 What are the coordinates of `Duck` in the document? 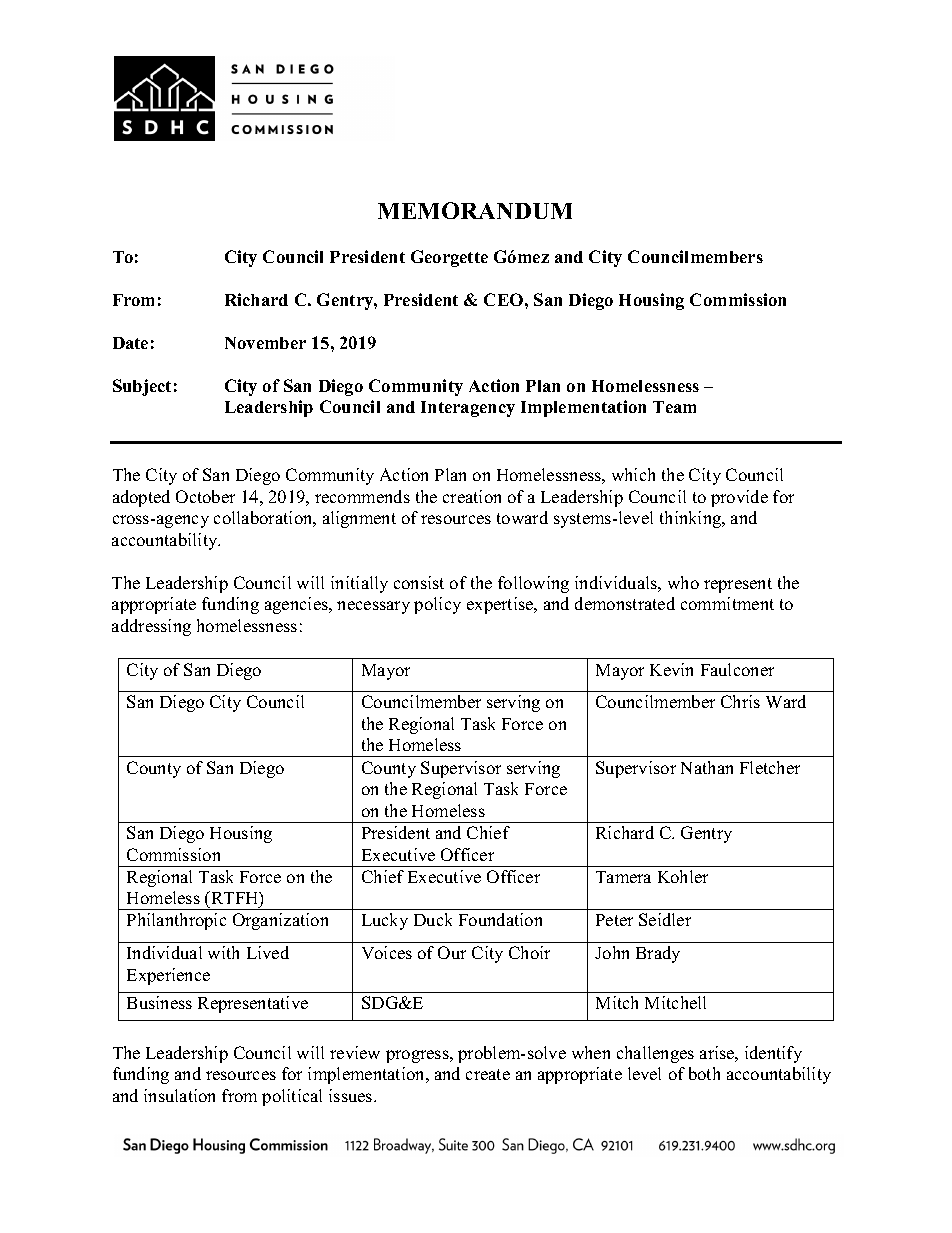 It's located at (433, 919).
